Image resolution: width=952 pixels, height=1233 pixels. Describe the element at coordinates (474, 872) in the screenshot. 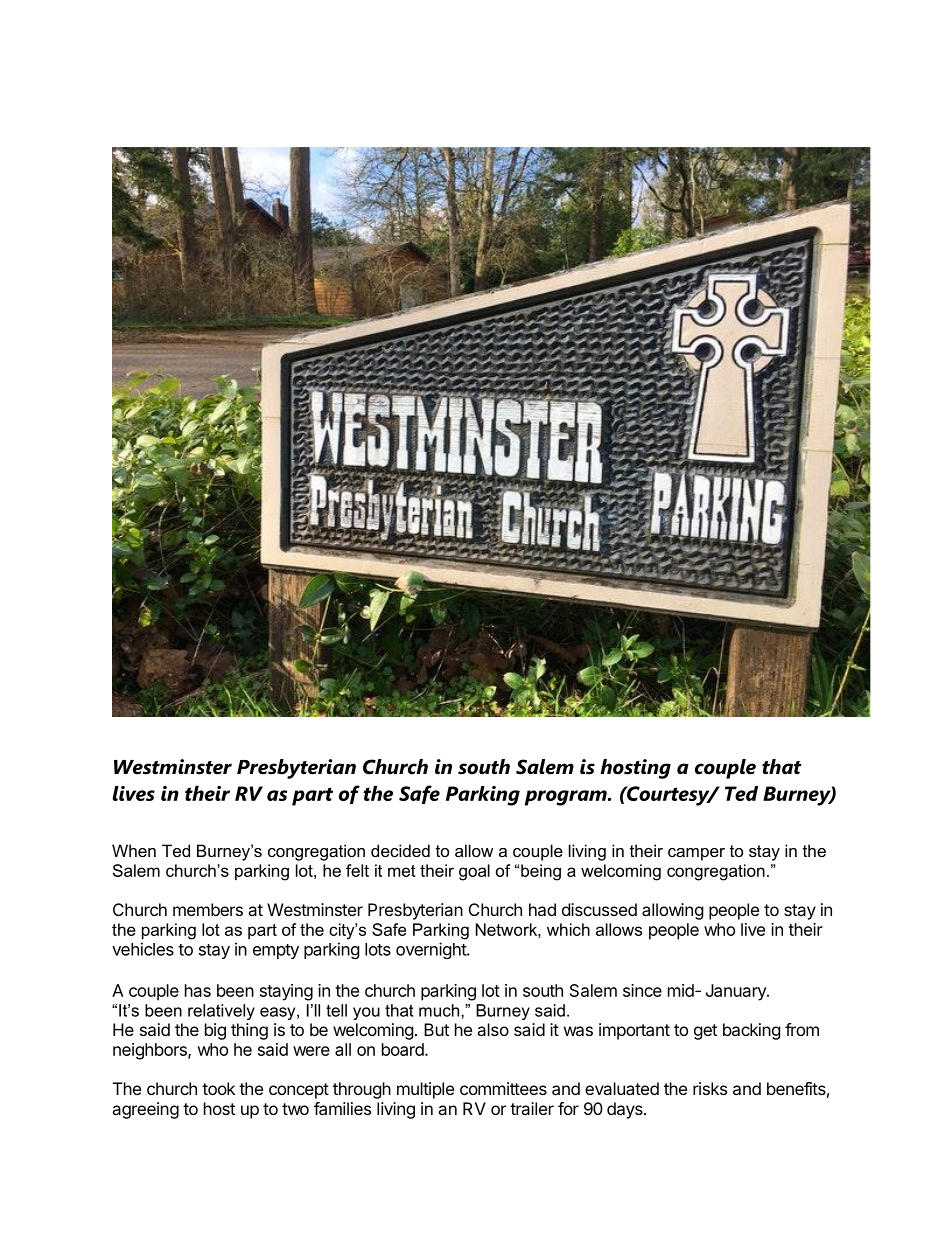

I see `goal` at that location.
